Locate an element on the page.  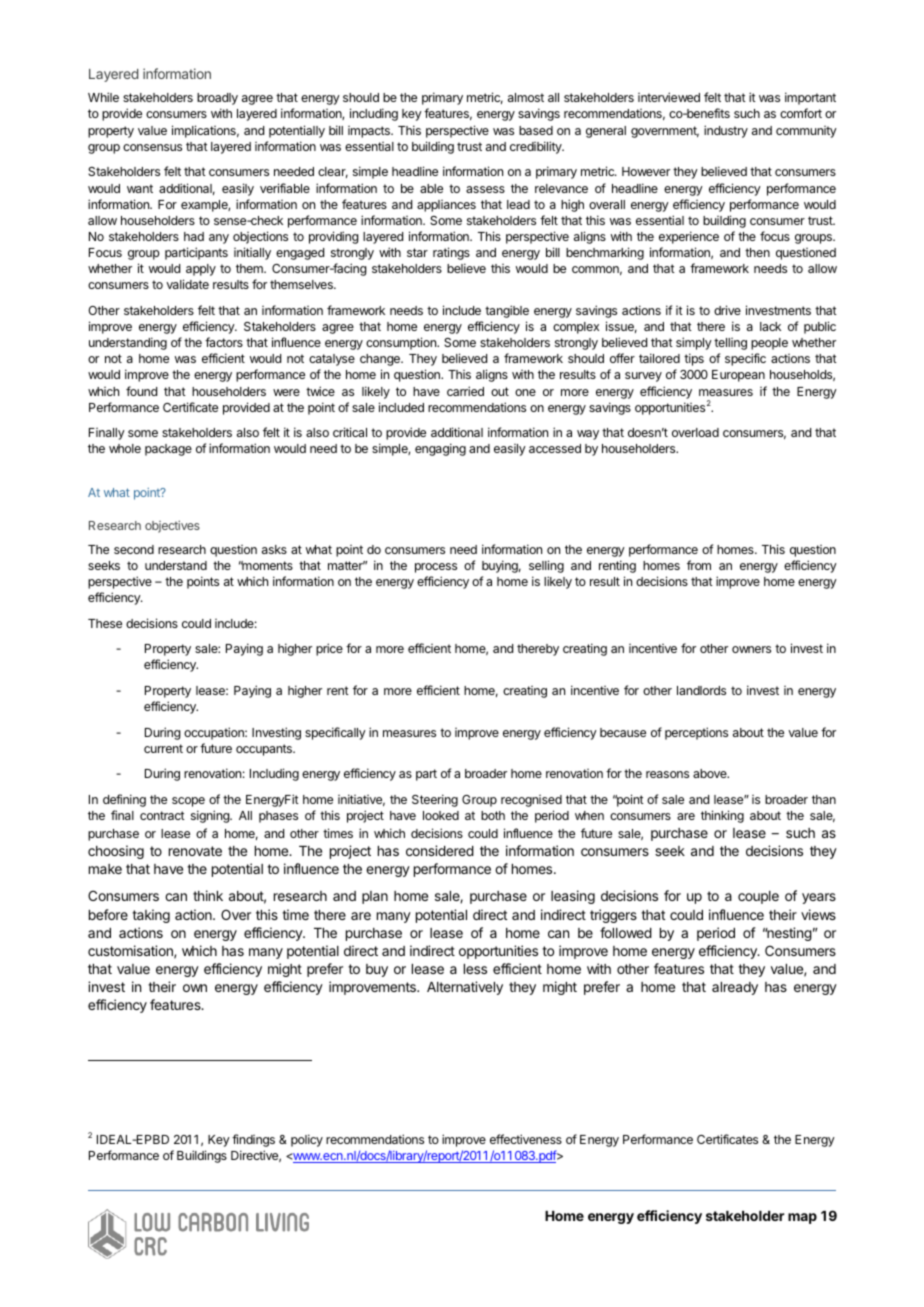
found is located at coordinates (141, 391).
